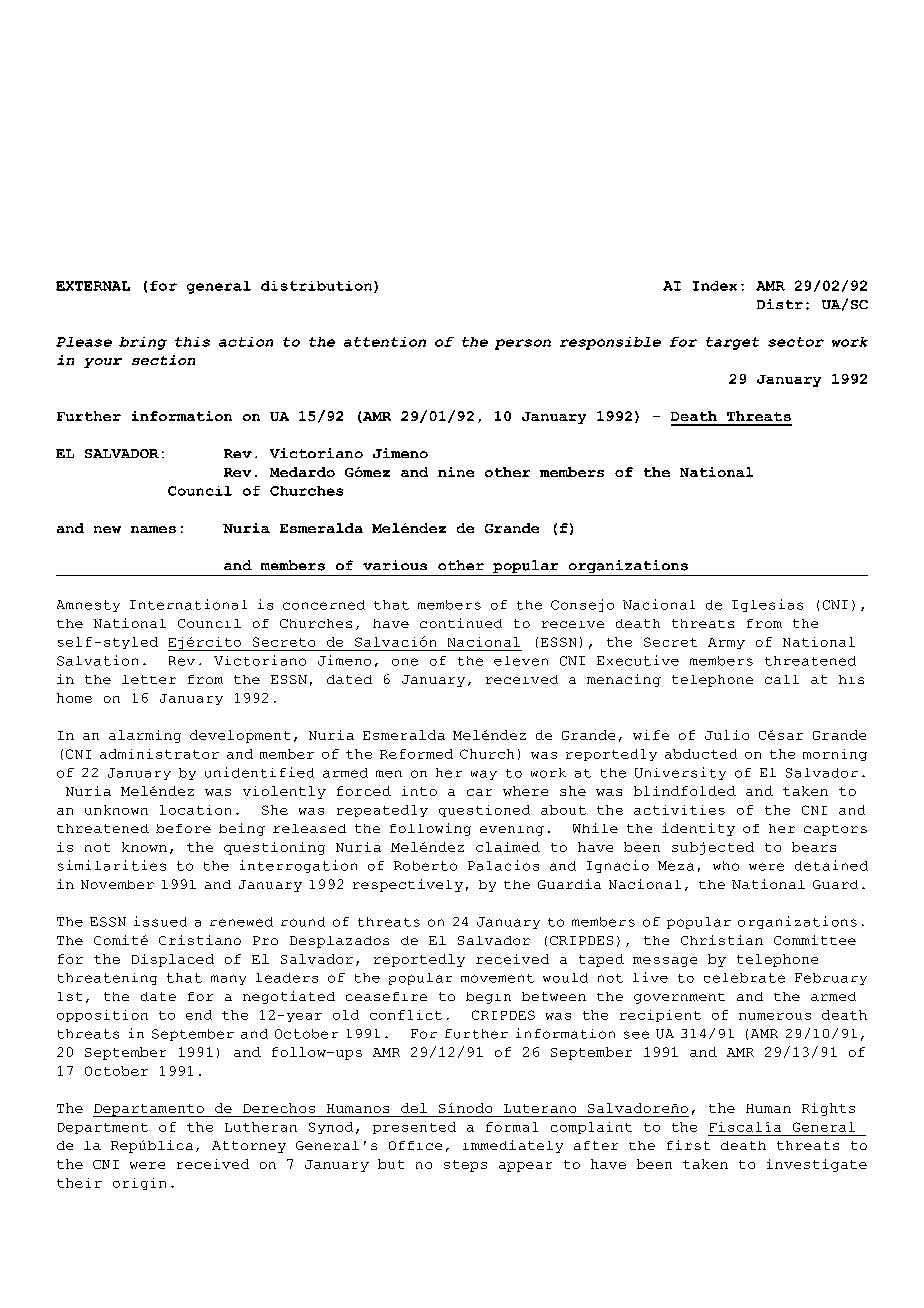  I want to click on Reformed, so click(416, 754).
